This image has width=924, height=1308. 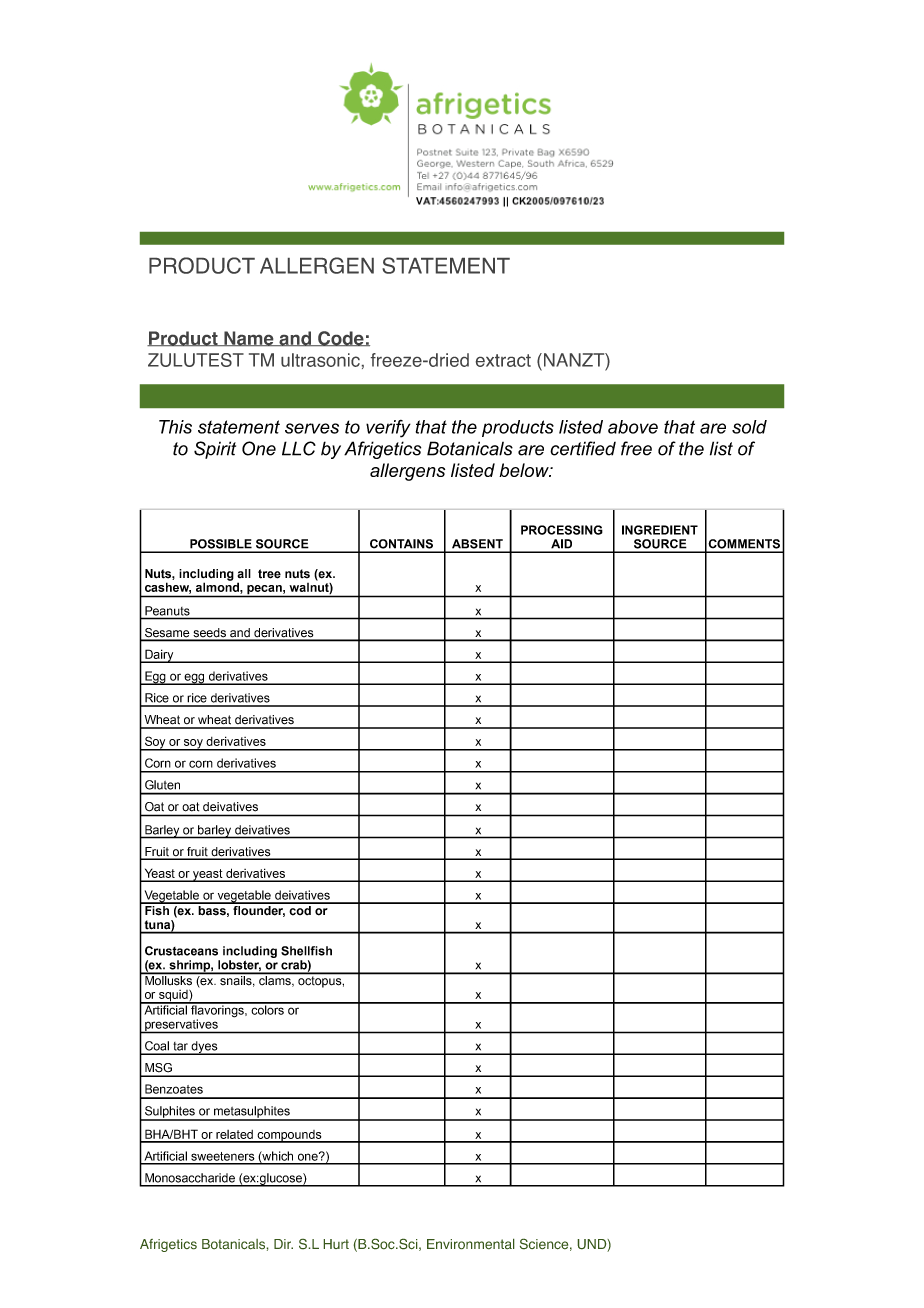 I want to click on INGREDIENT, so click(x=660, y=530).
